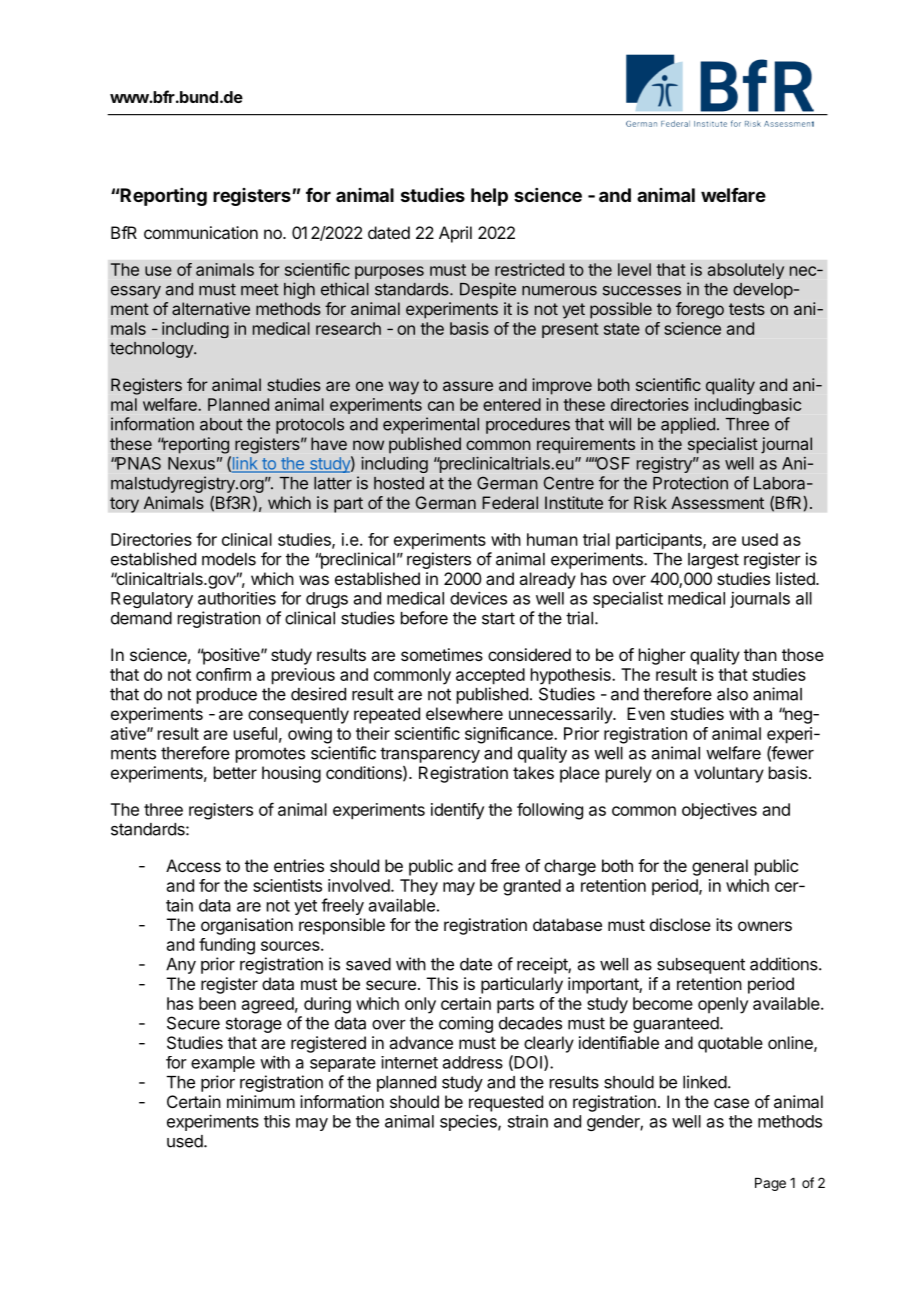  Describe the element at coordinates (510, 502) in the screenshot. I see `Federal` at that location.
